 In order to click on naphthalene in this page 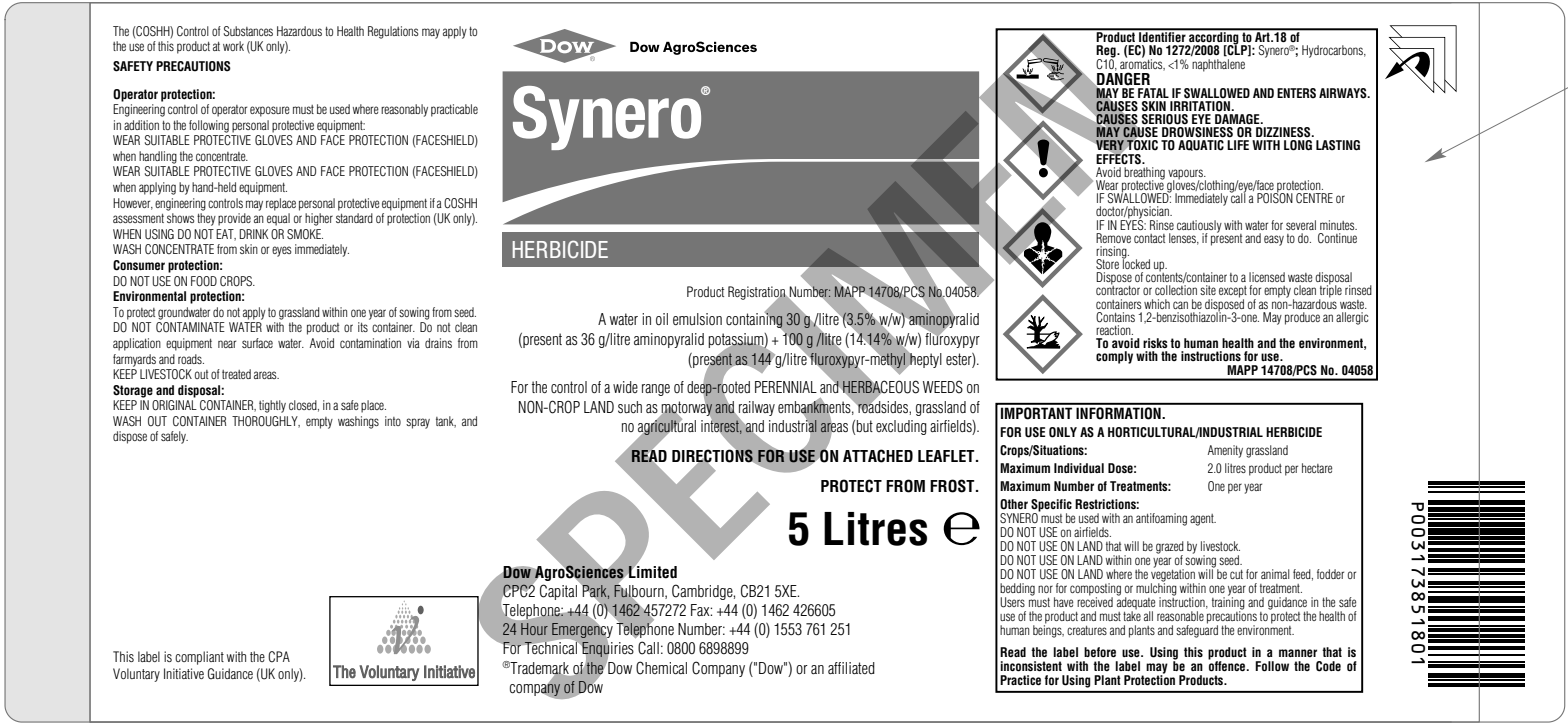, I will do `click(1218, 64)`.
